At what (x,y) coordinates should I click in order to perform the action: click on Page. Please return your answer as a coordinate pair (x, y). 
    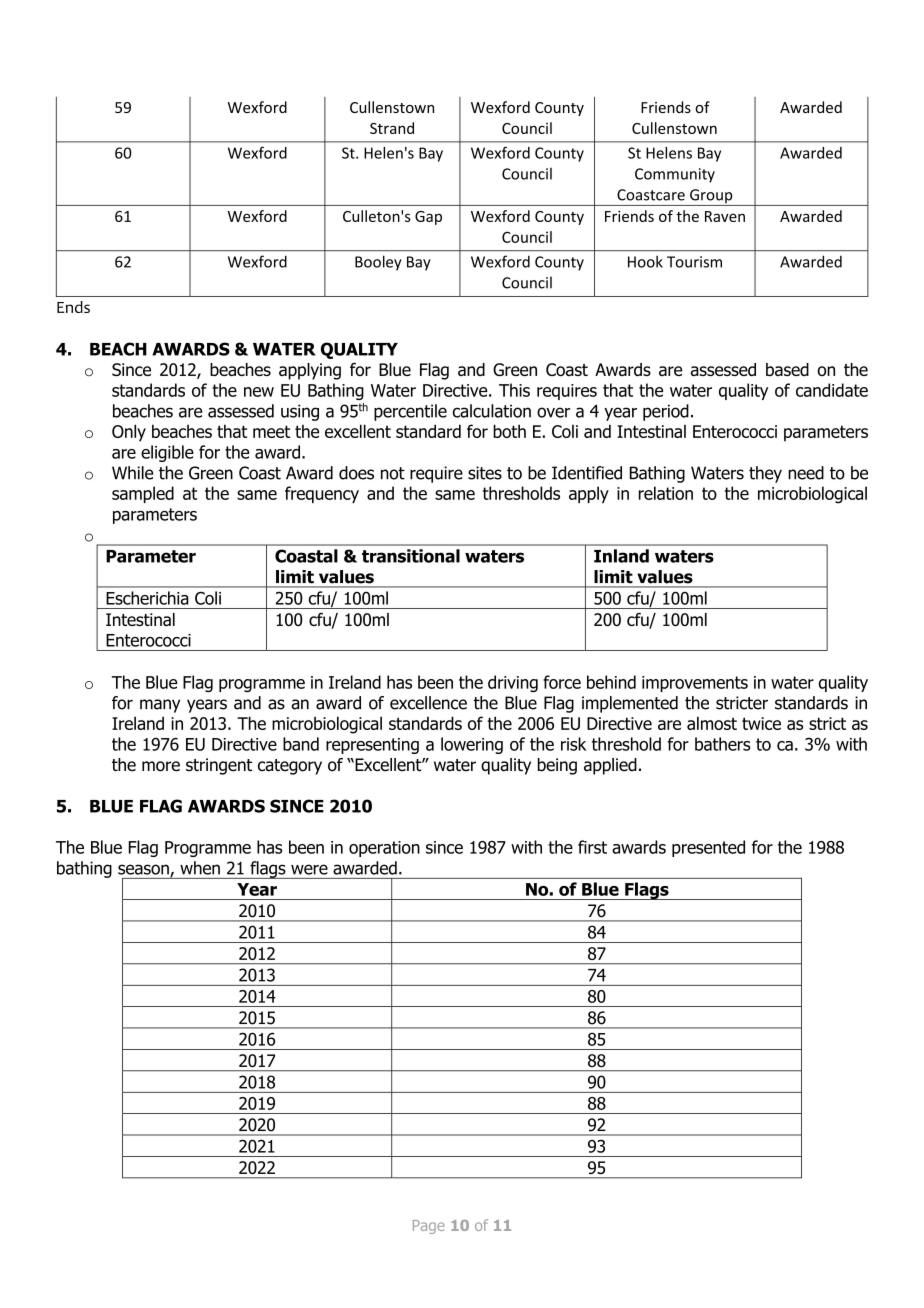
    Looking at the image, I should click on (428, 1227).
